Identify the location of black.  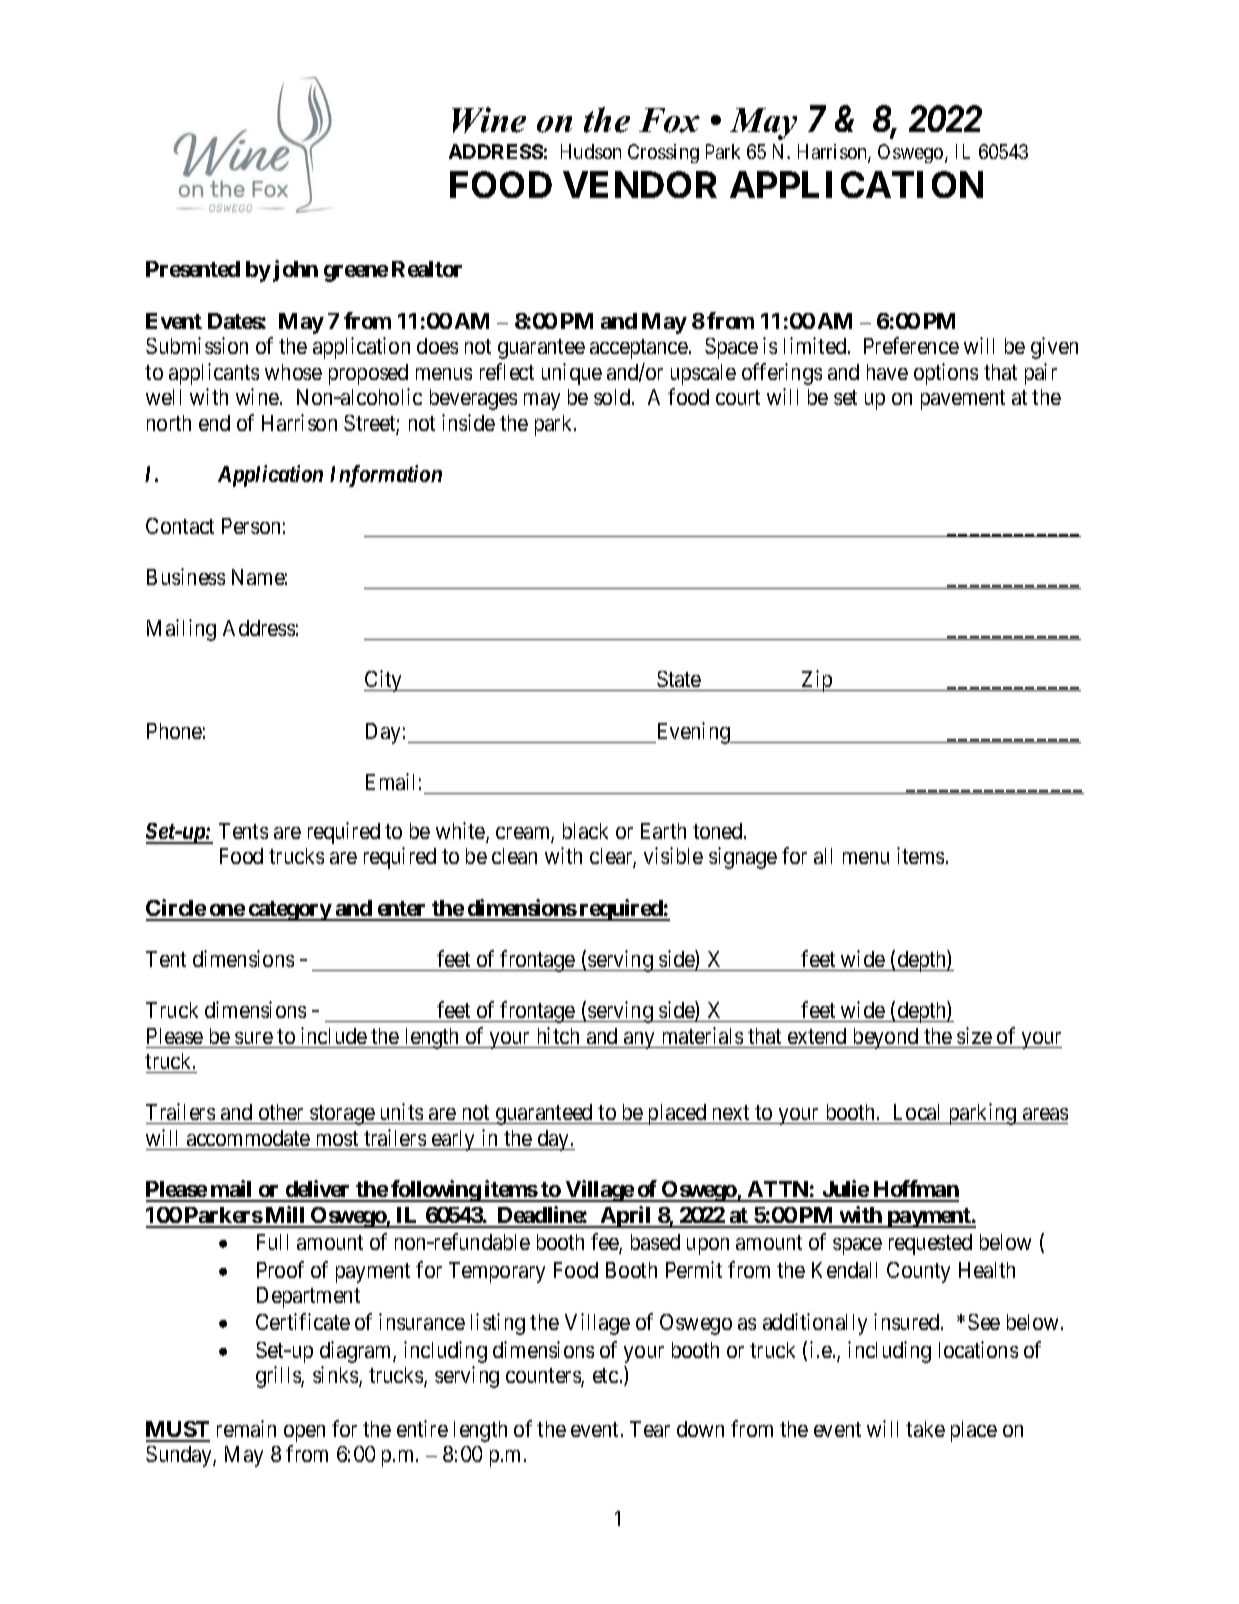
(585, 831).
